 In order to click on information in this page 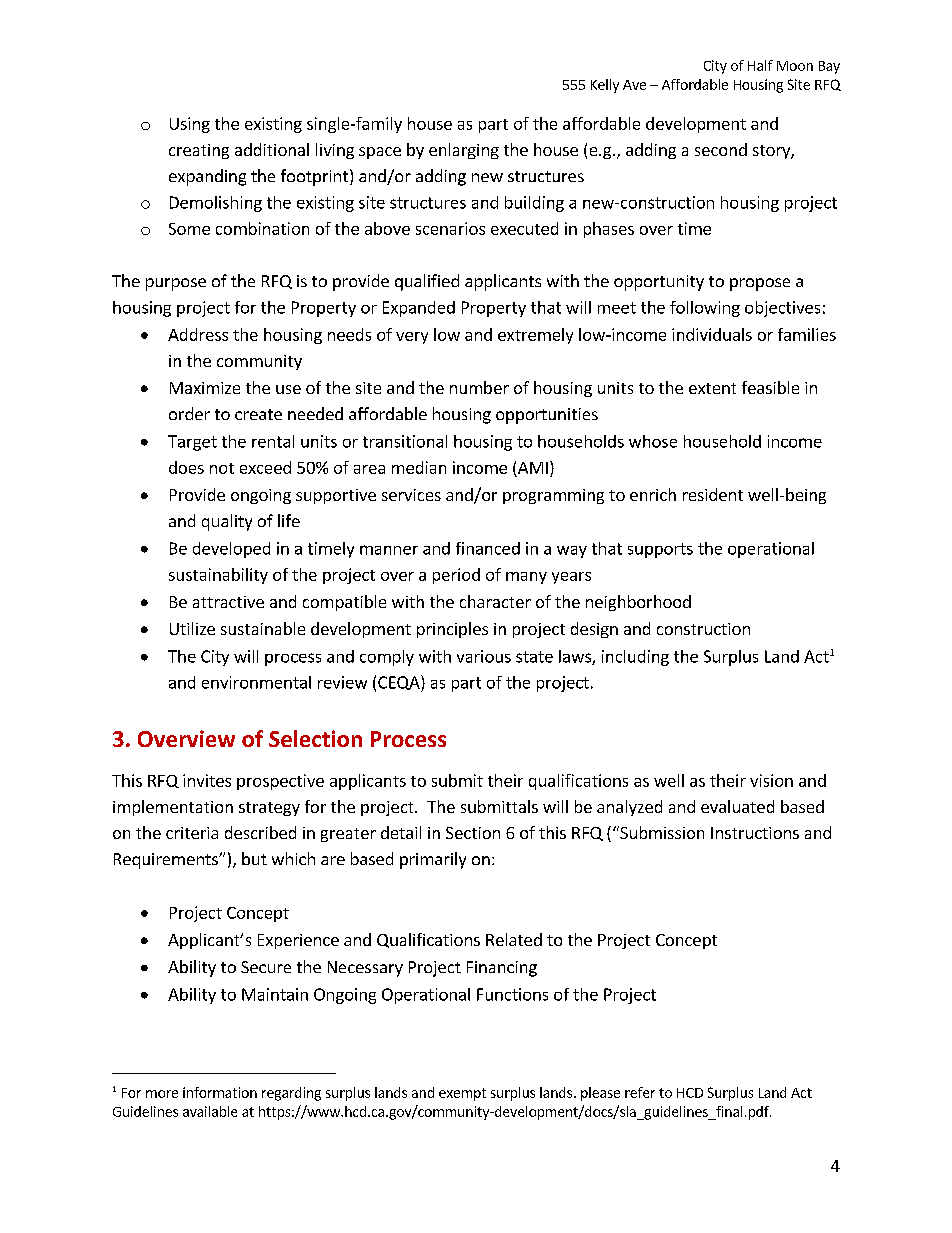, I will do `click(220, 1092)`.
